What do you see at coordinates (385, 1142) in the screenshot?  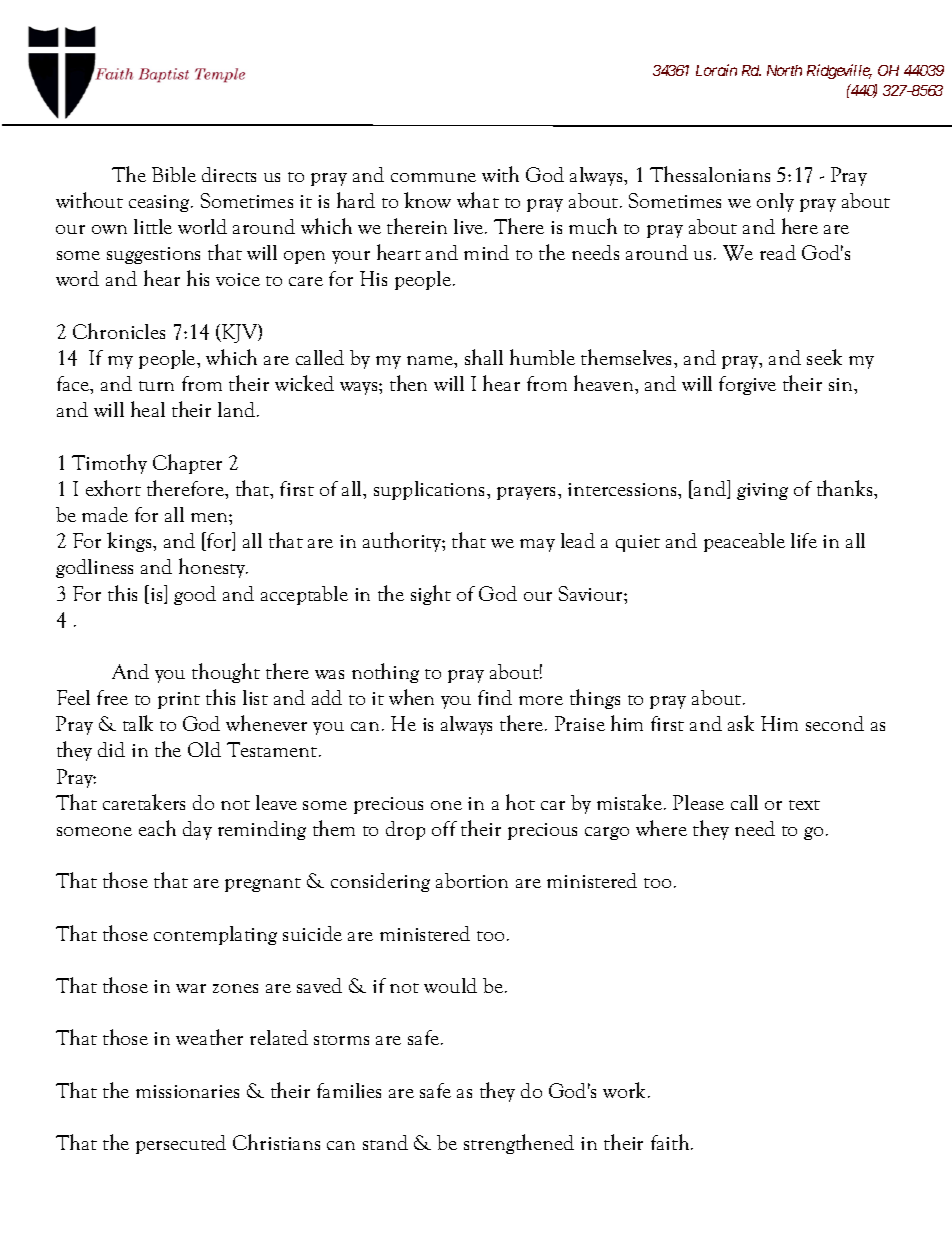 I see `stand` at bounding box center [385, 1142].
